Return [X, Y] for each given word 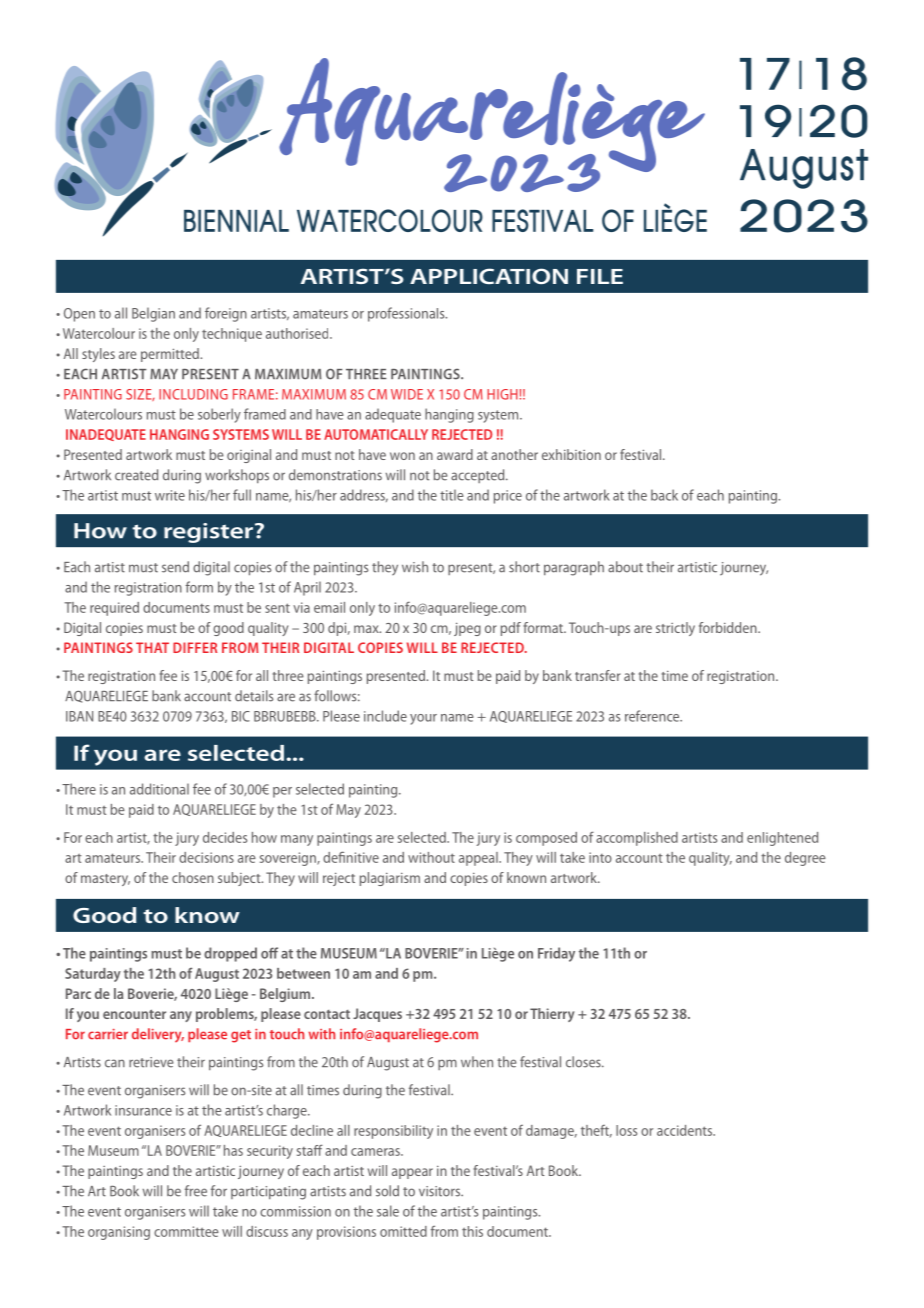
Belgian [153, 314]
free [196, 1191]
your [423, 719]
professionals [407, 314]
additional [159, 789]
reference [653, 716]
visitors [441, 1191]
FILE [600, 276]
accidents [686, 1130]
